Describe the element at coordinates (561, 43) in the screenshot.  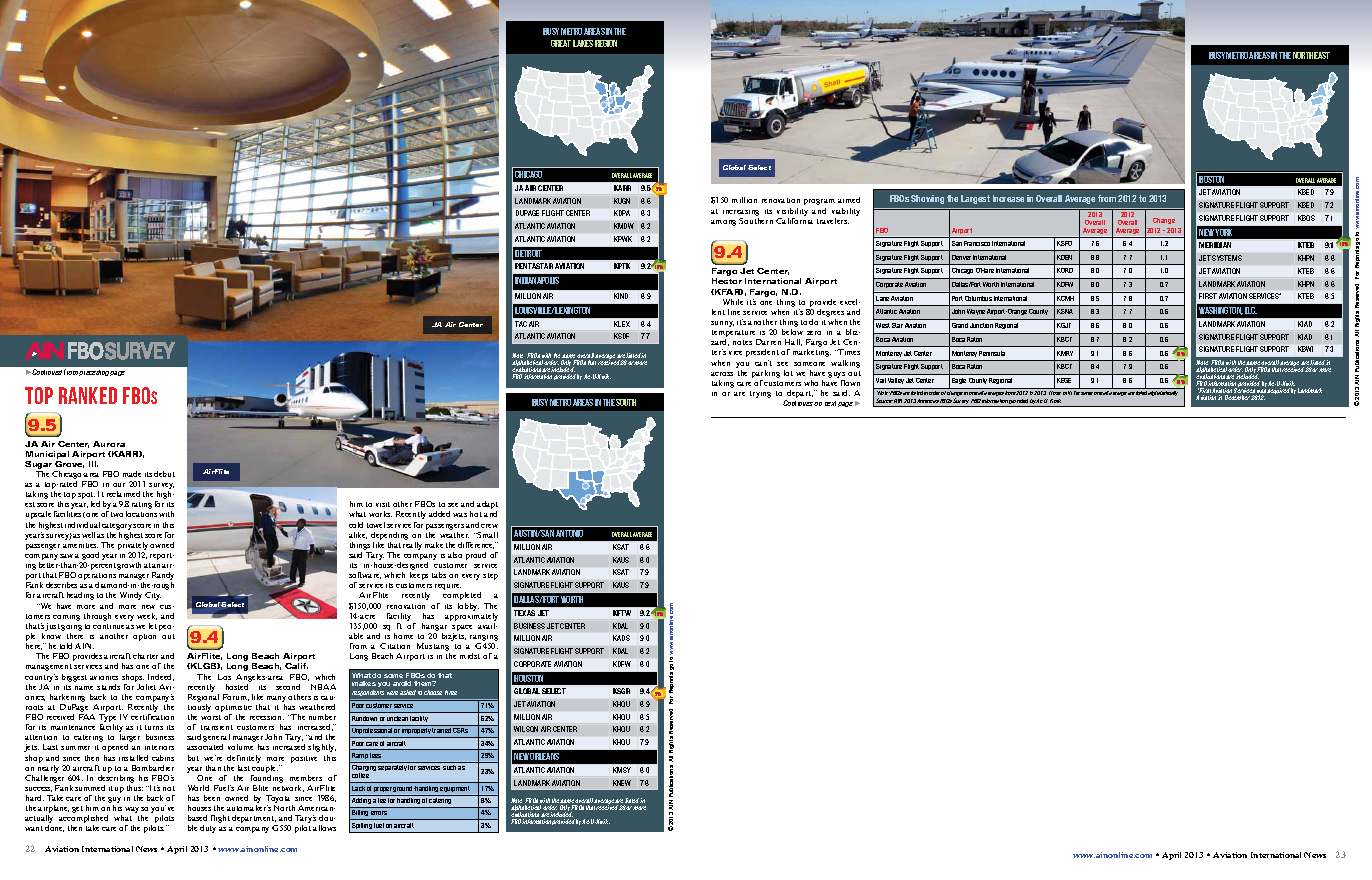
I see `Great` at that location.
